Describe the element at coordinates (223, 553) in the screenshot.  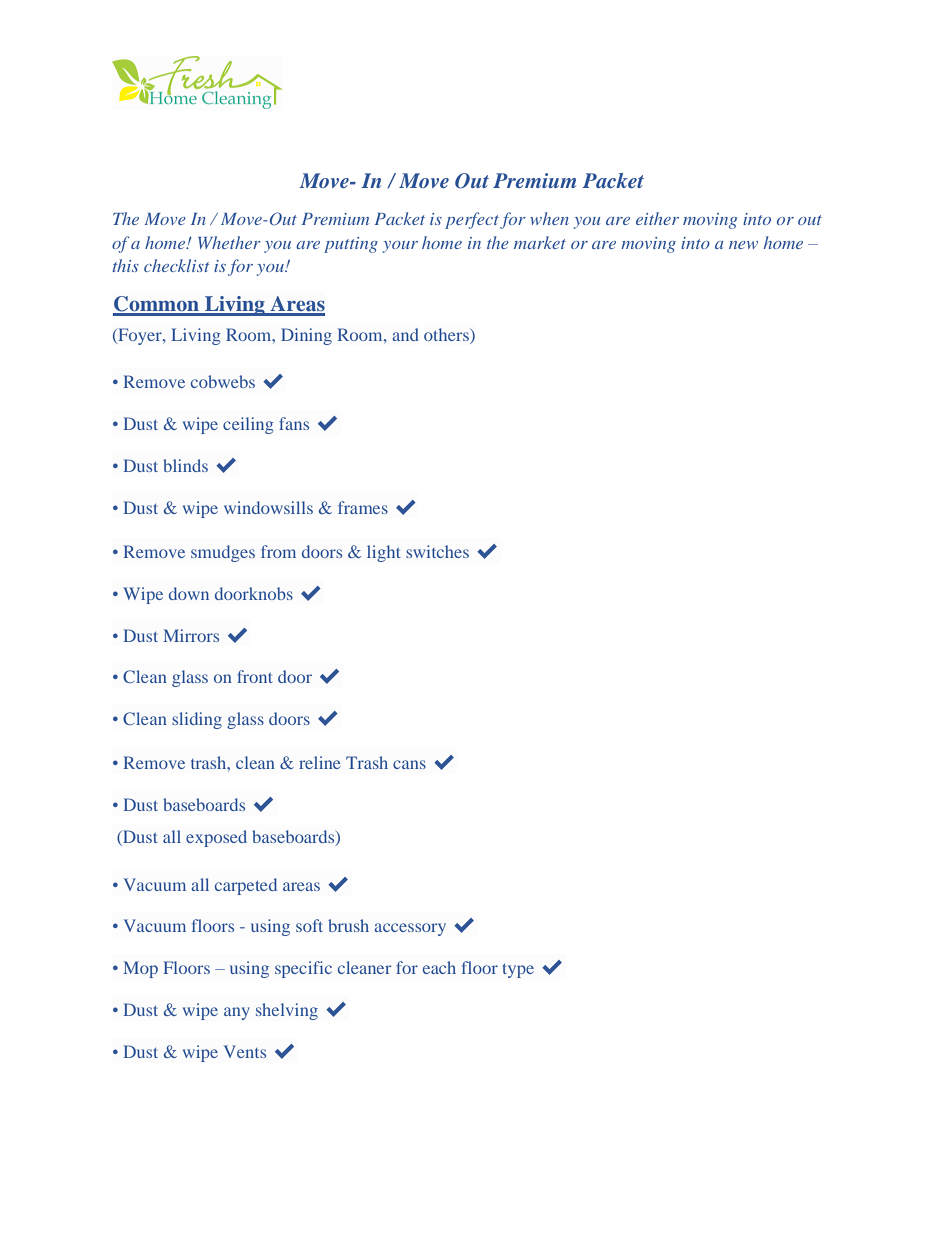
I see `smudges` at that location.
